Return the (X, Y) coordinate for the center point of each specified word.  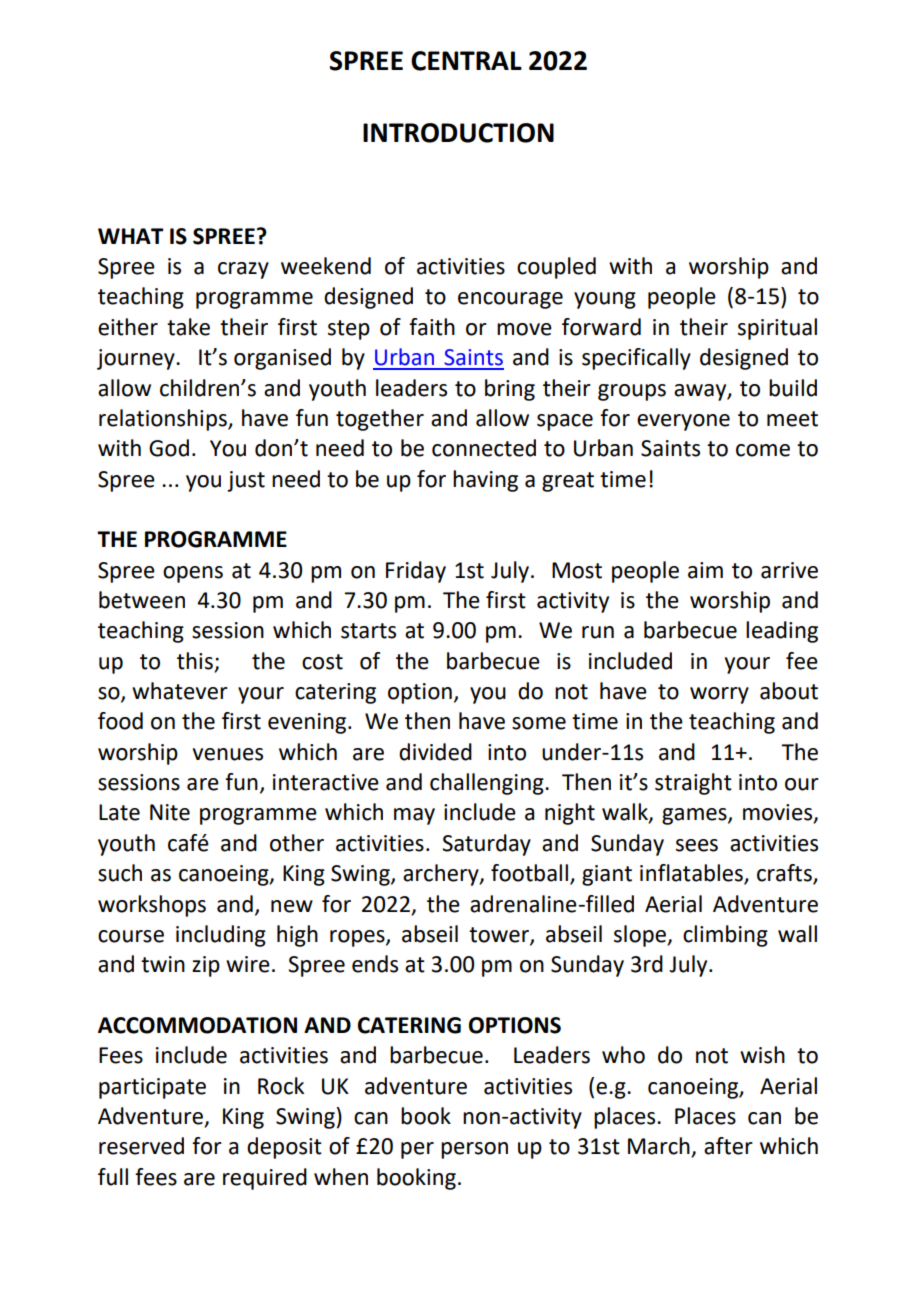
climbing (725, 936)
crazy (243, 270)
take (188, 327)
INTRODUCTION (458, 133)
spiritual (777, 329)
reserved (141, 1146)
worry (719, 695)
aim (705, 570)
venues (228, 754)
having (485, 481)
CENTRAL (466, 61)
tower (500, 935)
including (221, 936)
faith (432, 327)
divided (435, 752)
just (246, 481)
